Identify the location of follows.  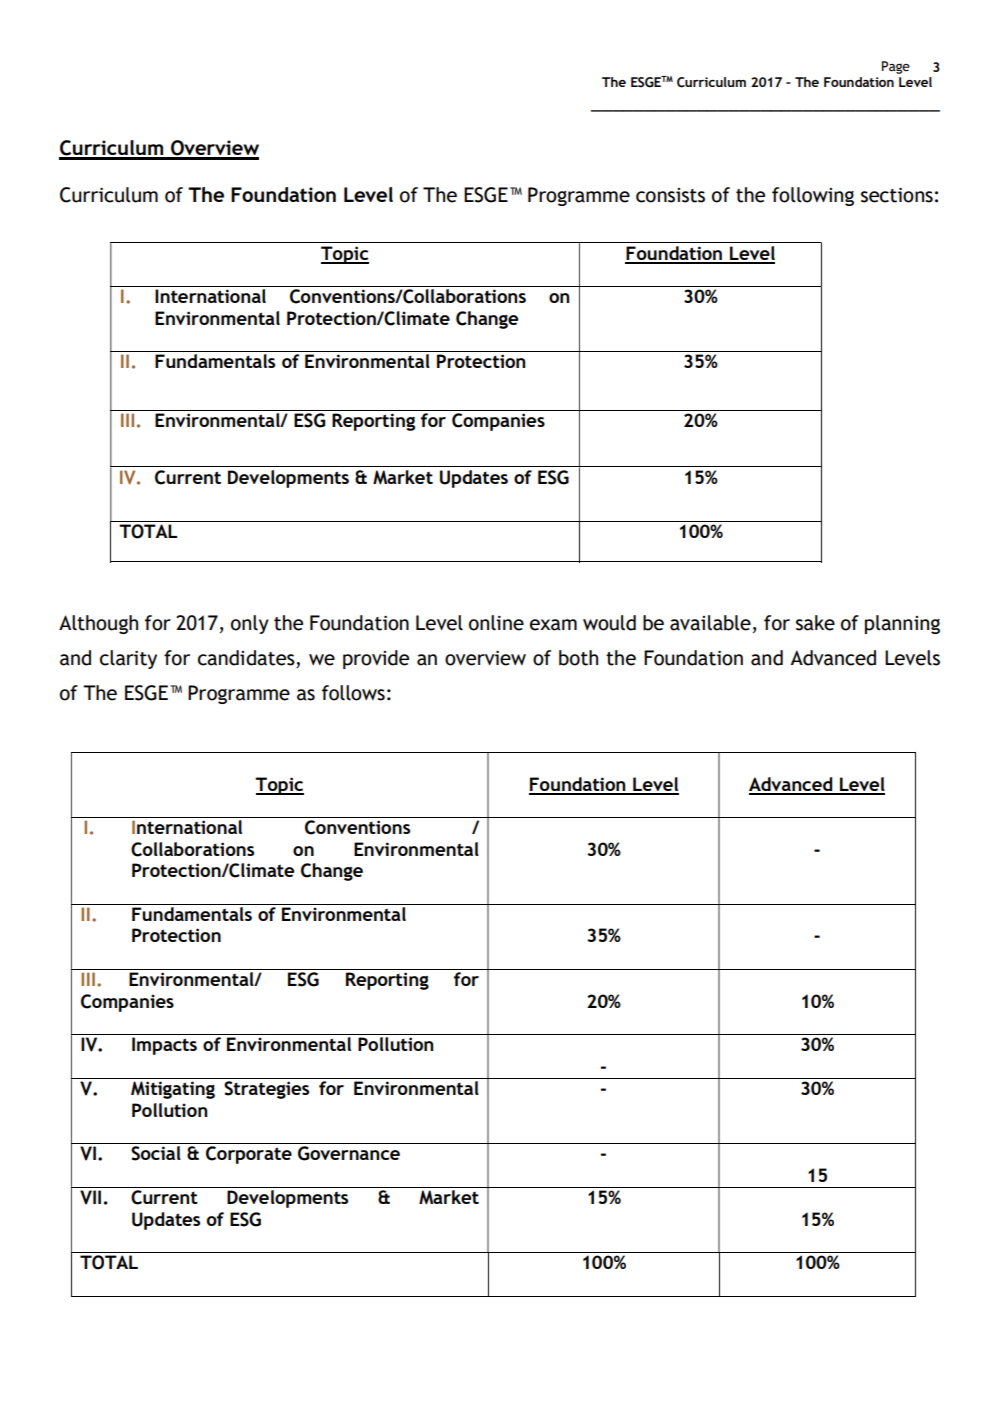
(353, 693).
